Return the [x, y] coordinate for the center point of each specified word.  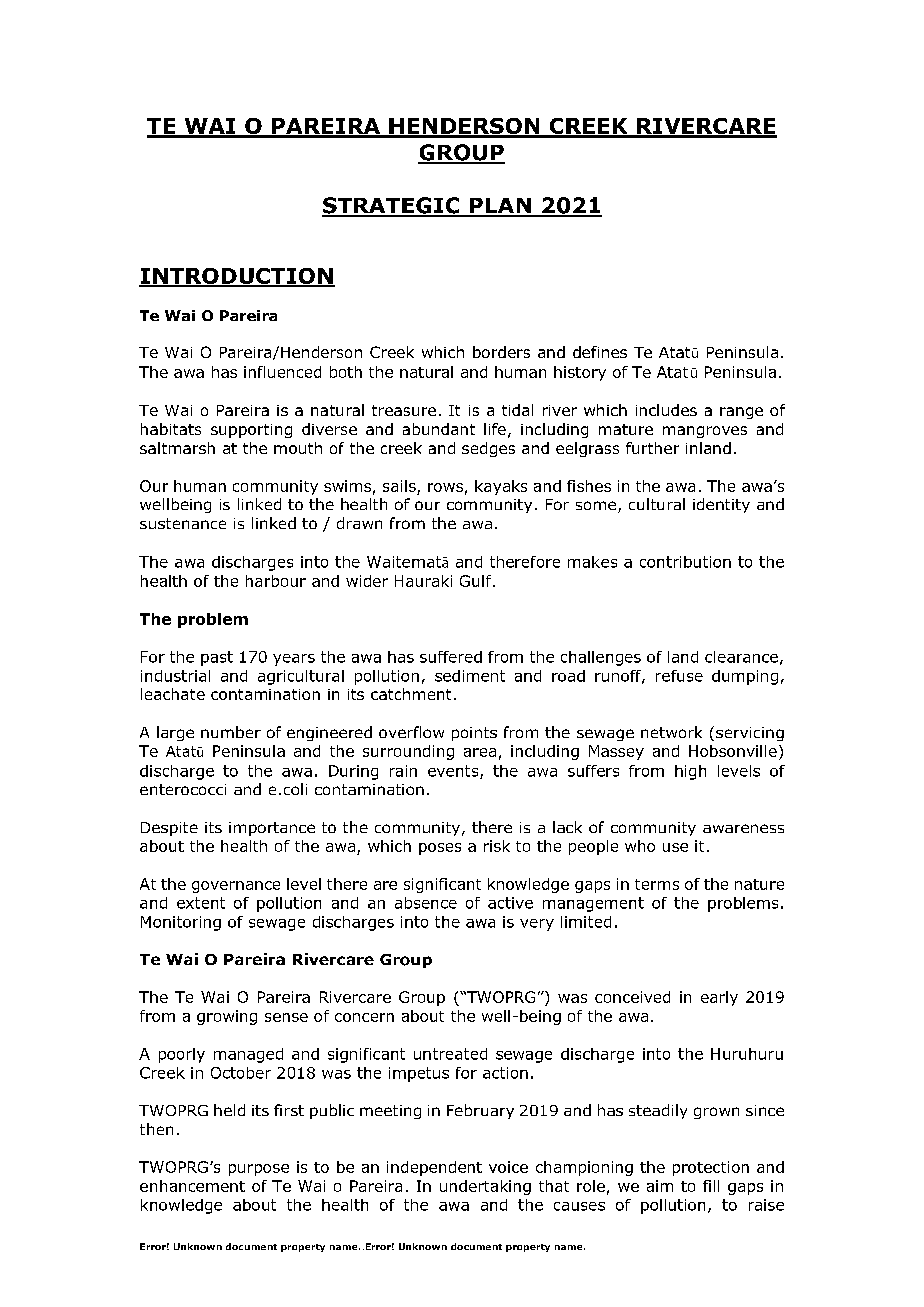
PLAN [500, 207]
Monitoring [181, 923]
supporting [251, 431]
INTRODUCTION [237, 277]
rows [445, 487]
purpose [259, 1170]
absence [426, 903]
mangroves [705, 432]
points [474, 734]
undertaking [485, 1187]
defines [600, 352]
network [671, 732]
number [231, 732]
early [719, 998]
